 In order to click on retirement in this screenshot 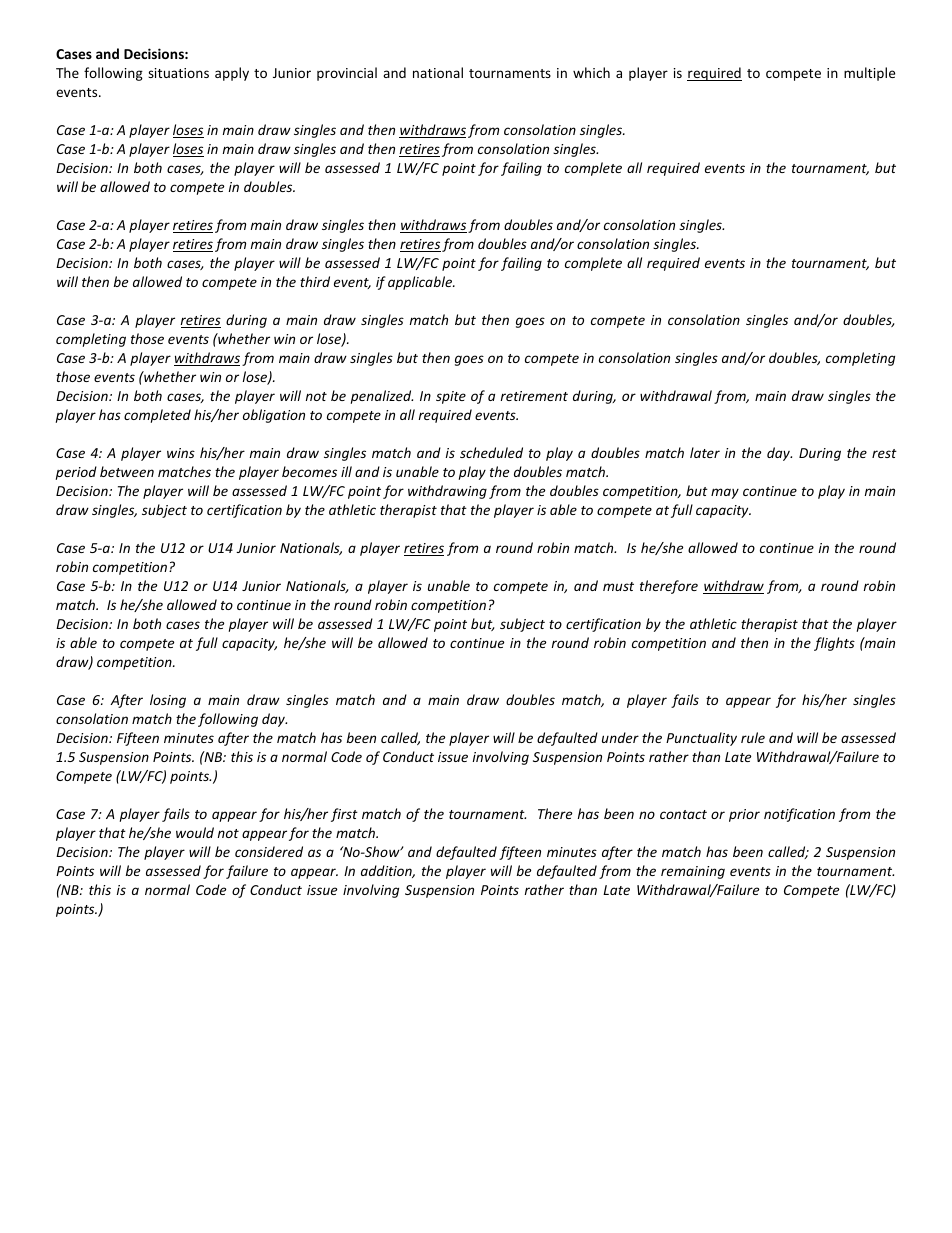, I will do `click(534, 396)`.
